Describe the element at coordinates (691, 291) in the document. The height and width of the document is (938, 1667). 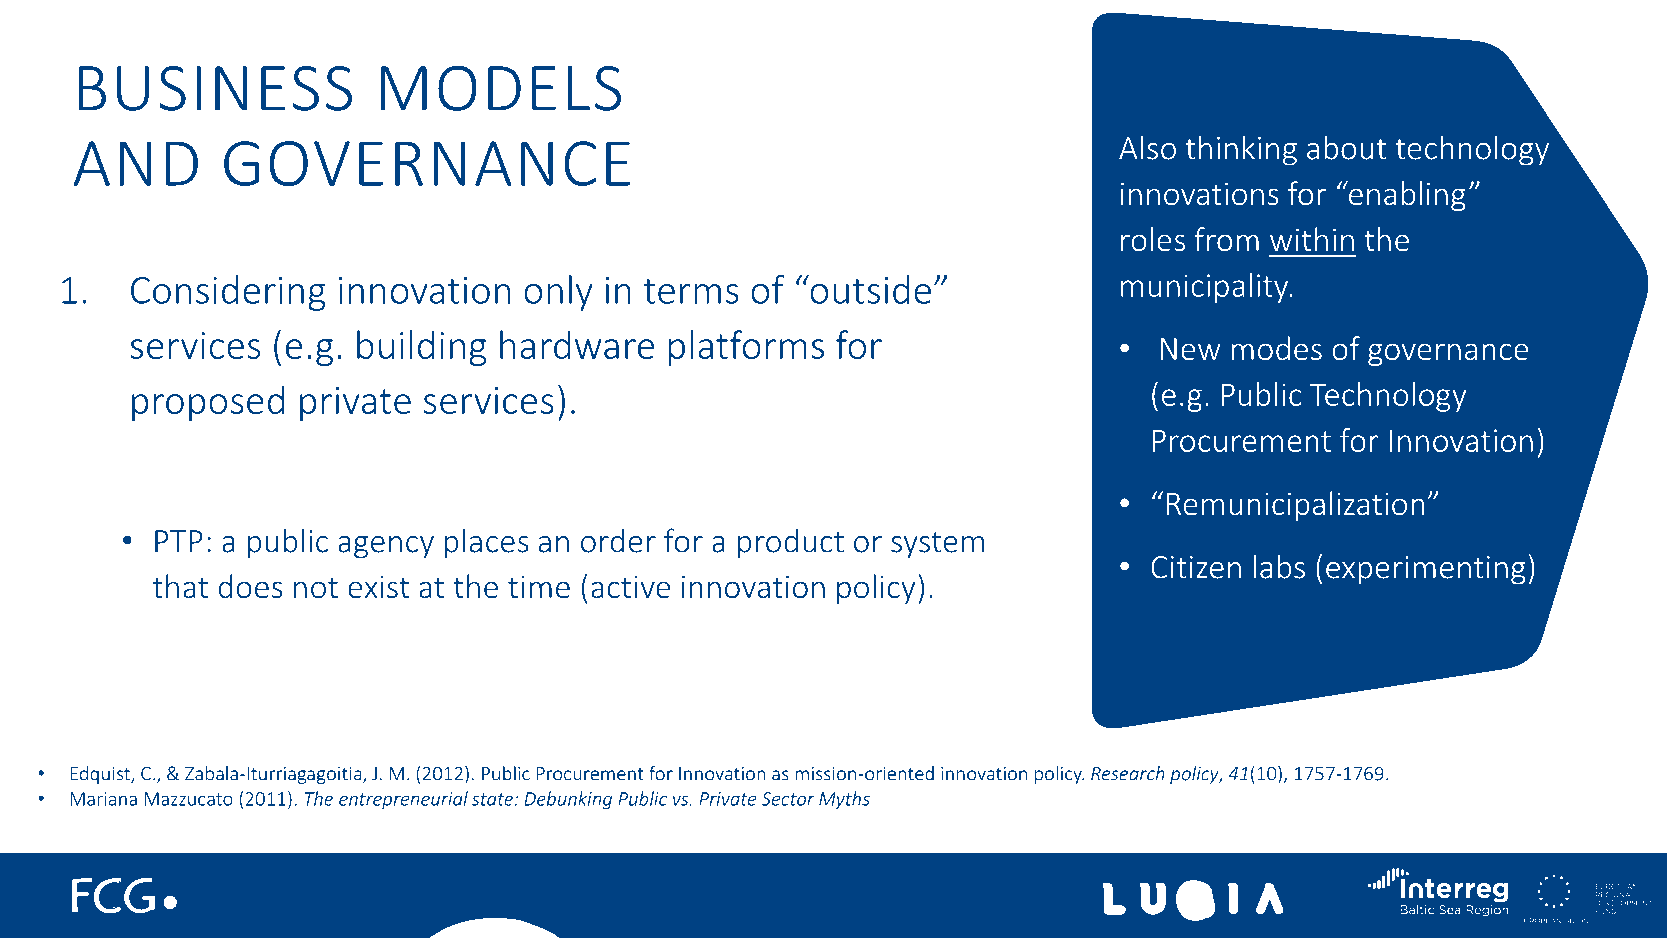
I see `terms` at that location.
